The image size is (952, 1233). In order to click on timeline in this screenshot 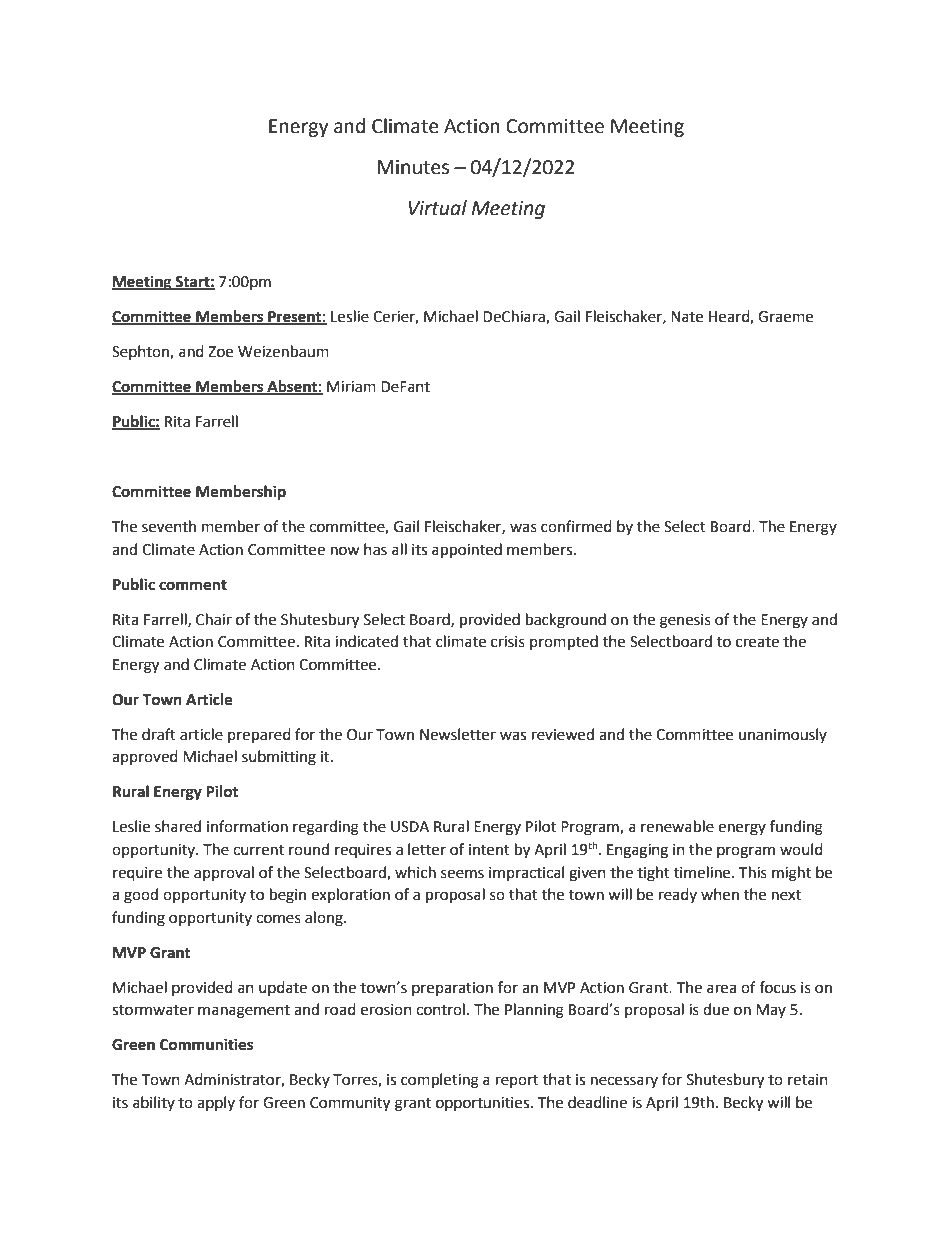, I will do `click(703, 872)`.
